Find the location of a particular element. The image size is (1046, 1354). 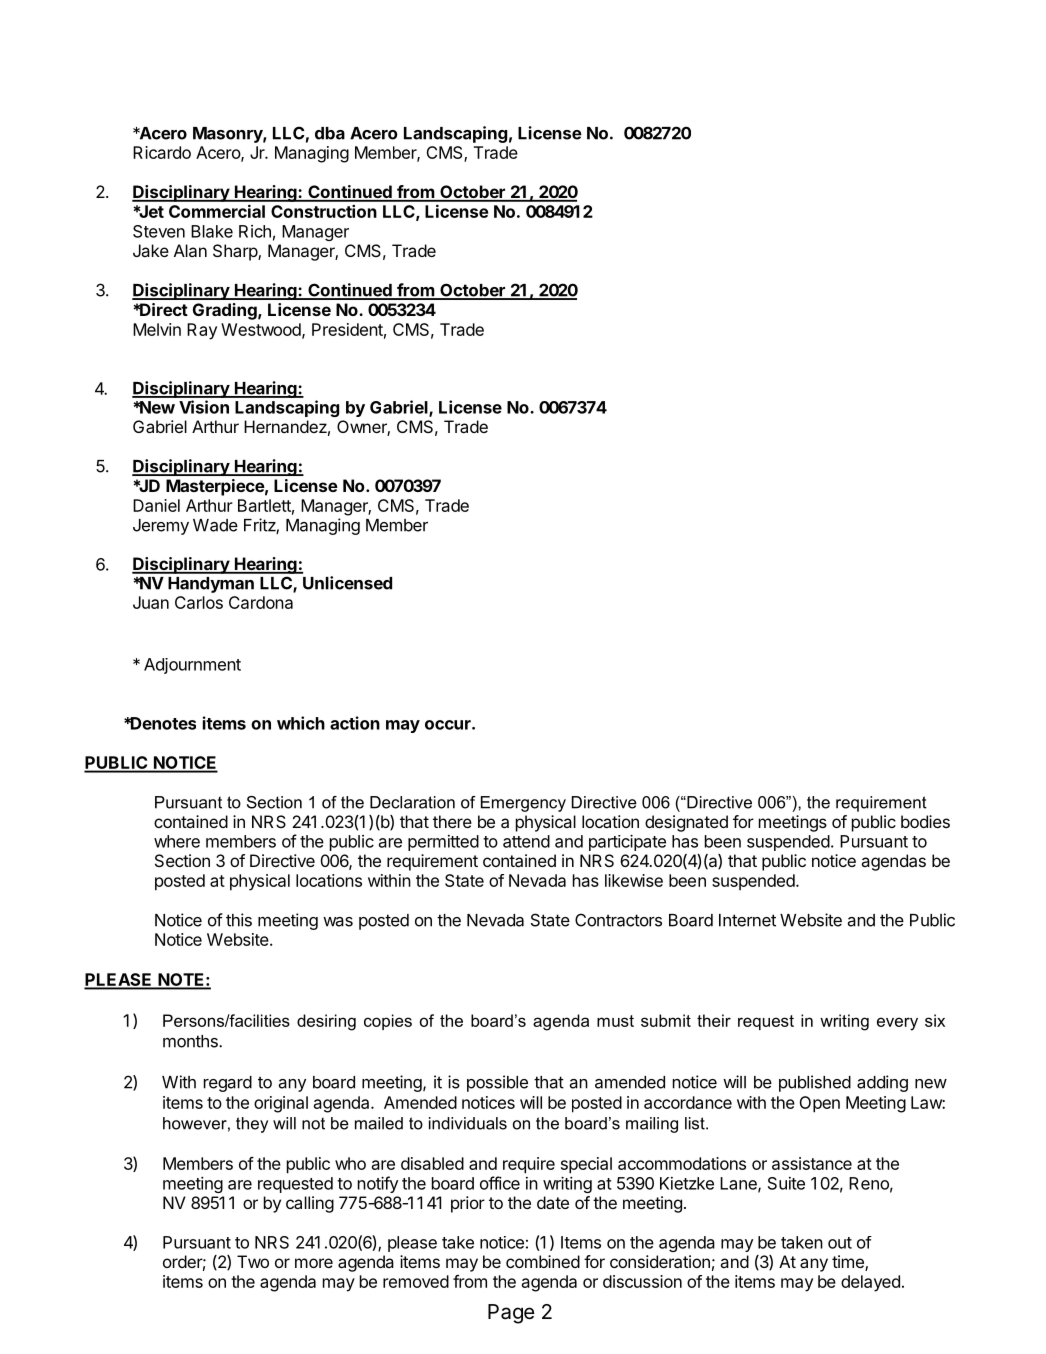

bodies is located at coordinates (925, 821).
